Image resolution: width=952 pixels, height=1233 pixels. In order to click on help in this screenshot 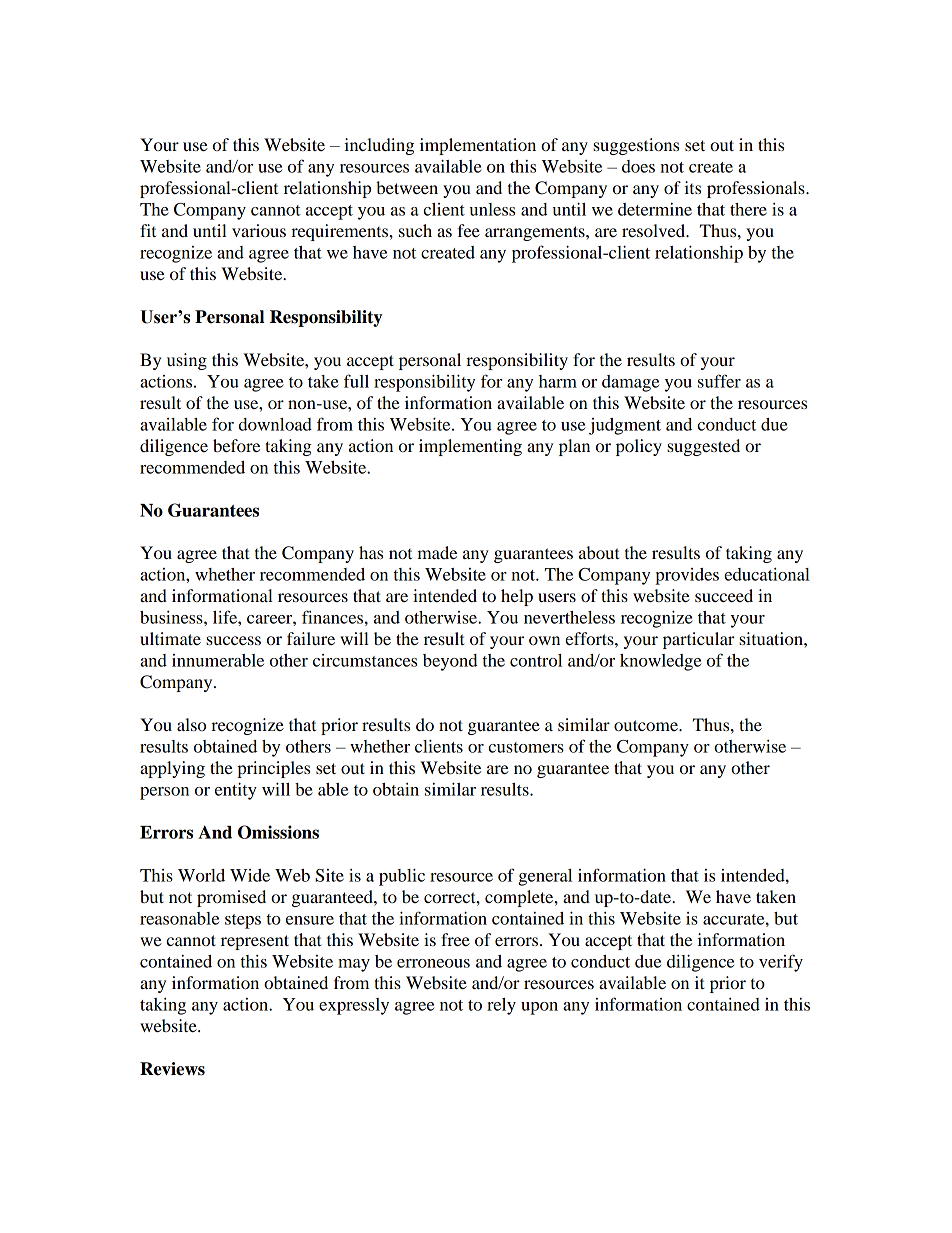, I will do `click(517, 597)`.
